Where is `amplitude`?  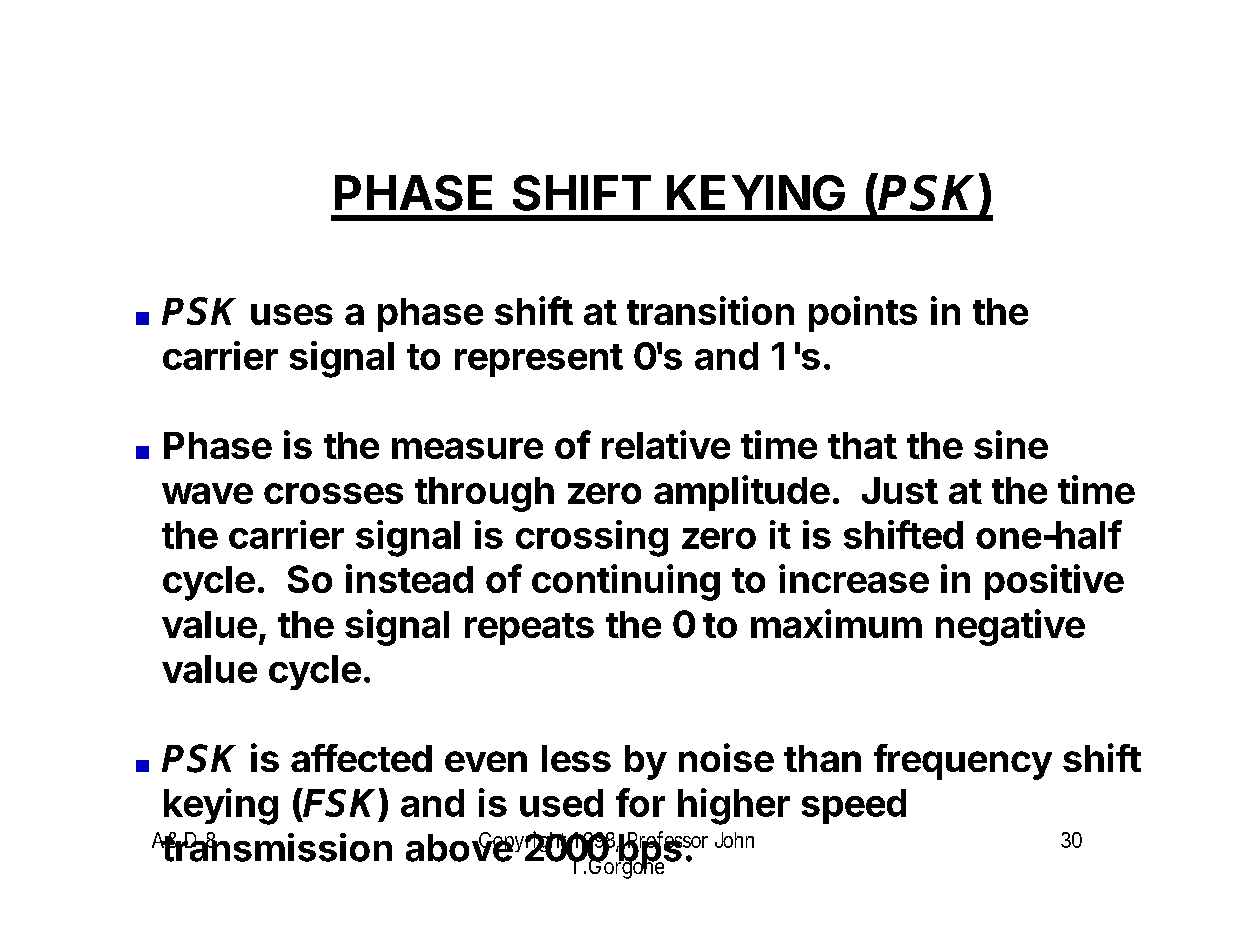
amplitude is located at coordinates (742, 493).
